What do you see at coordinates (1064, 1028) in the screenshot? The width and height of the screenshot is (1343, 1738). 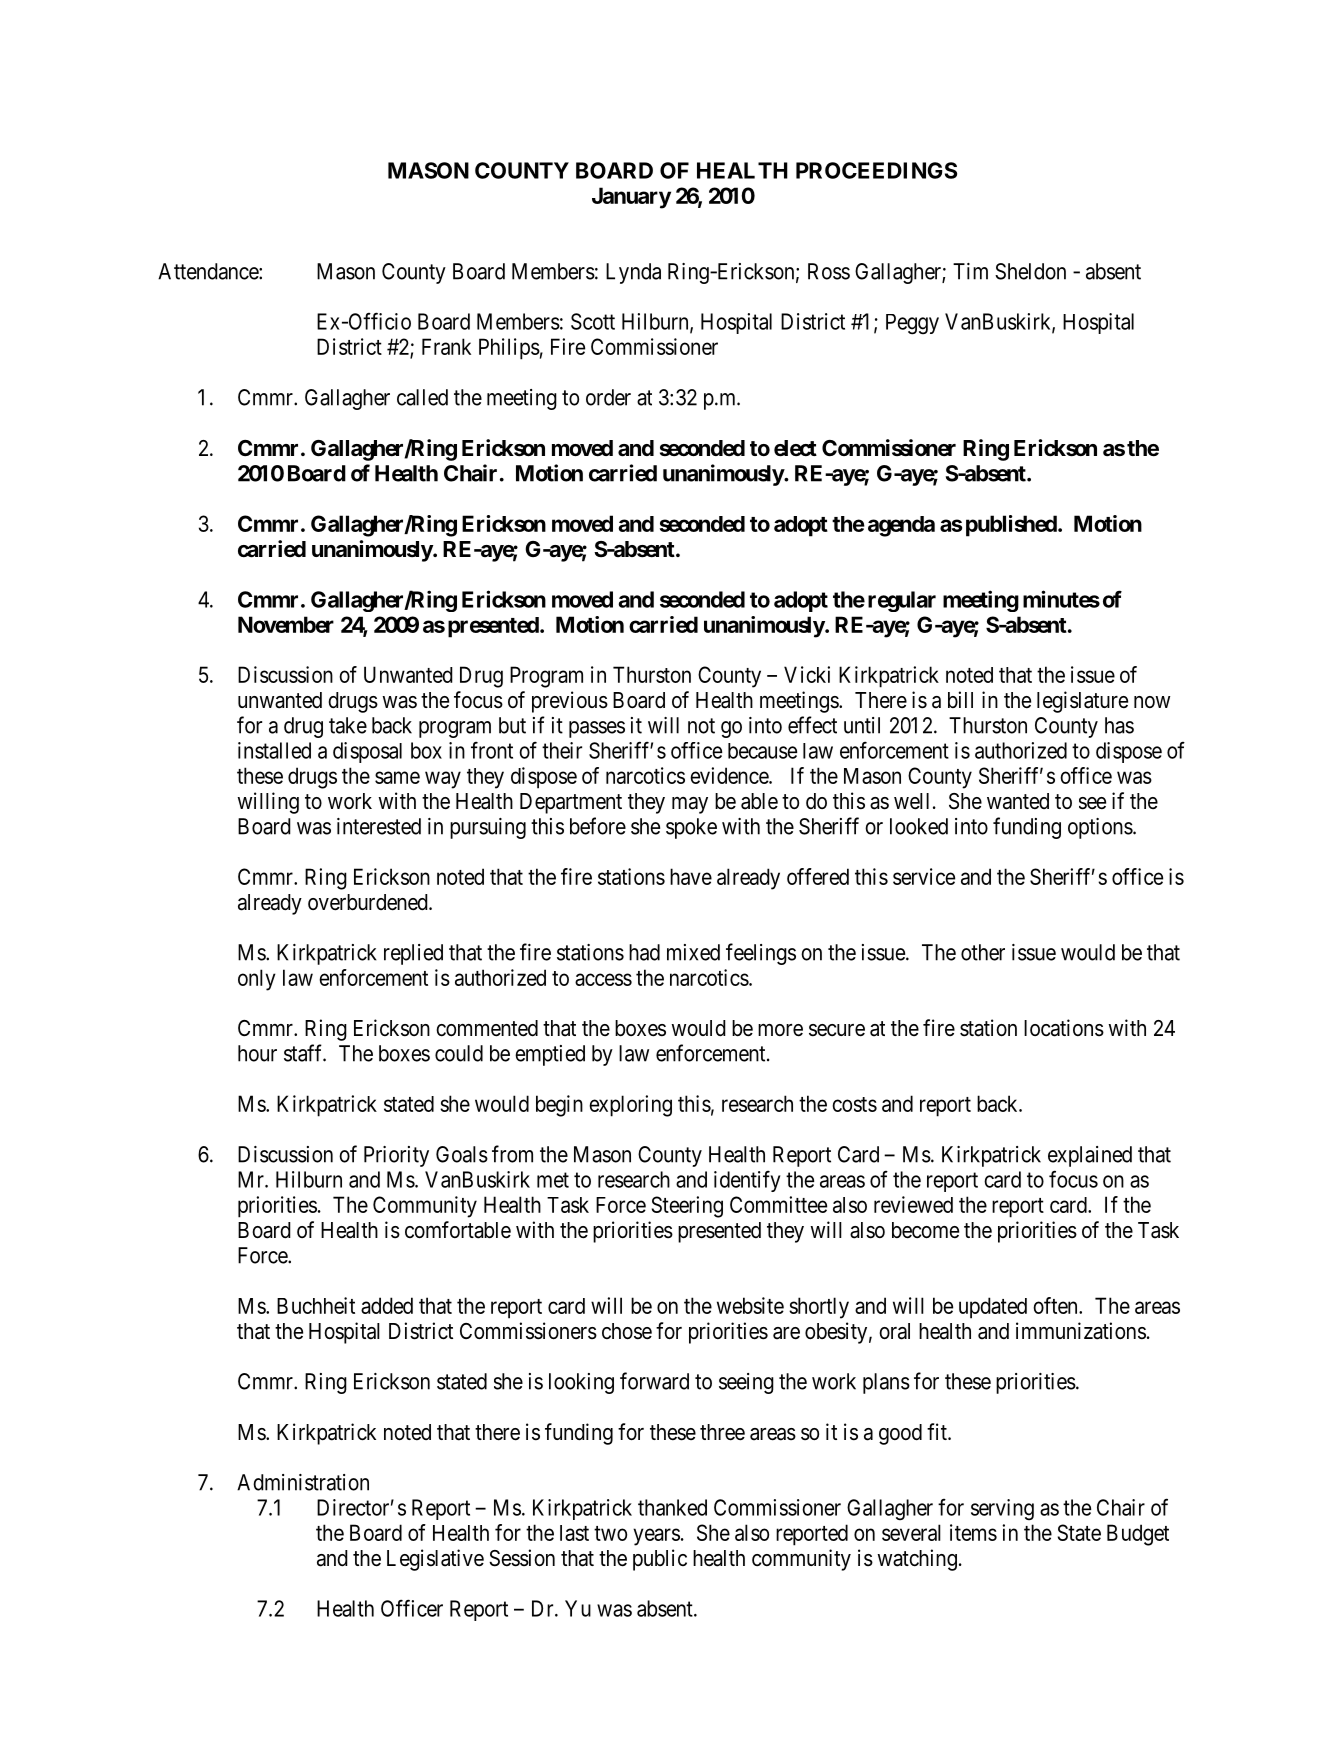 I see `locations` at bounding box center [1064, 1028].
